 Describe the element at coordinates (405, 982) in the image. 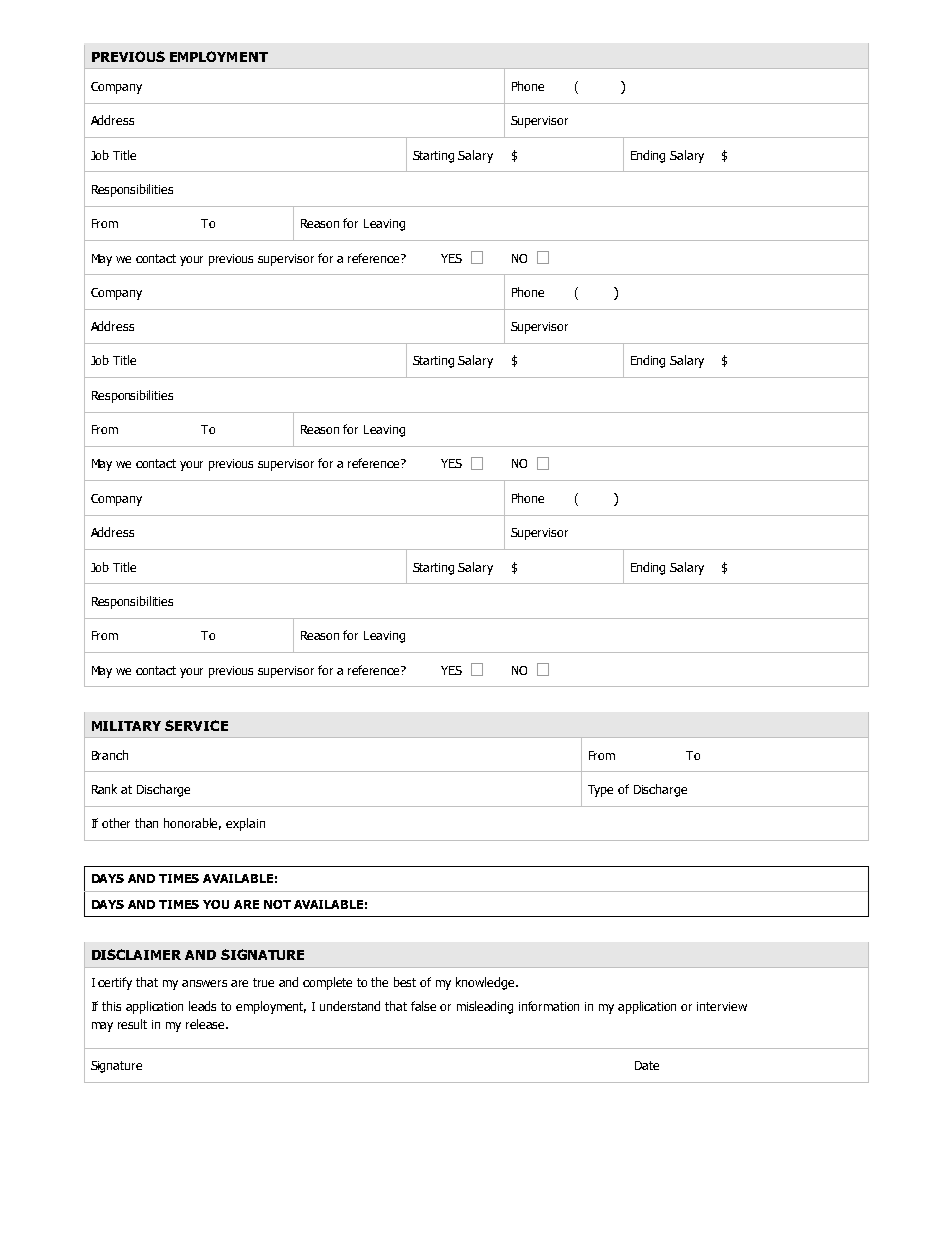

I see `best` at that location.
